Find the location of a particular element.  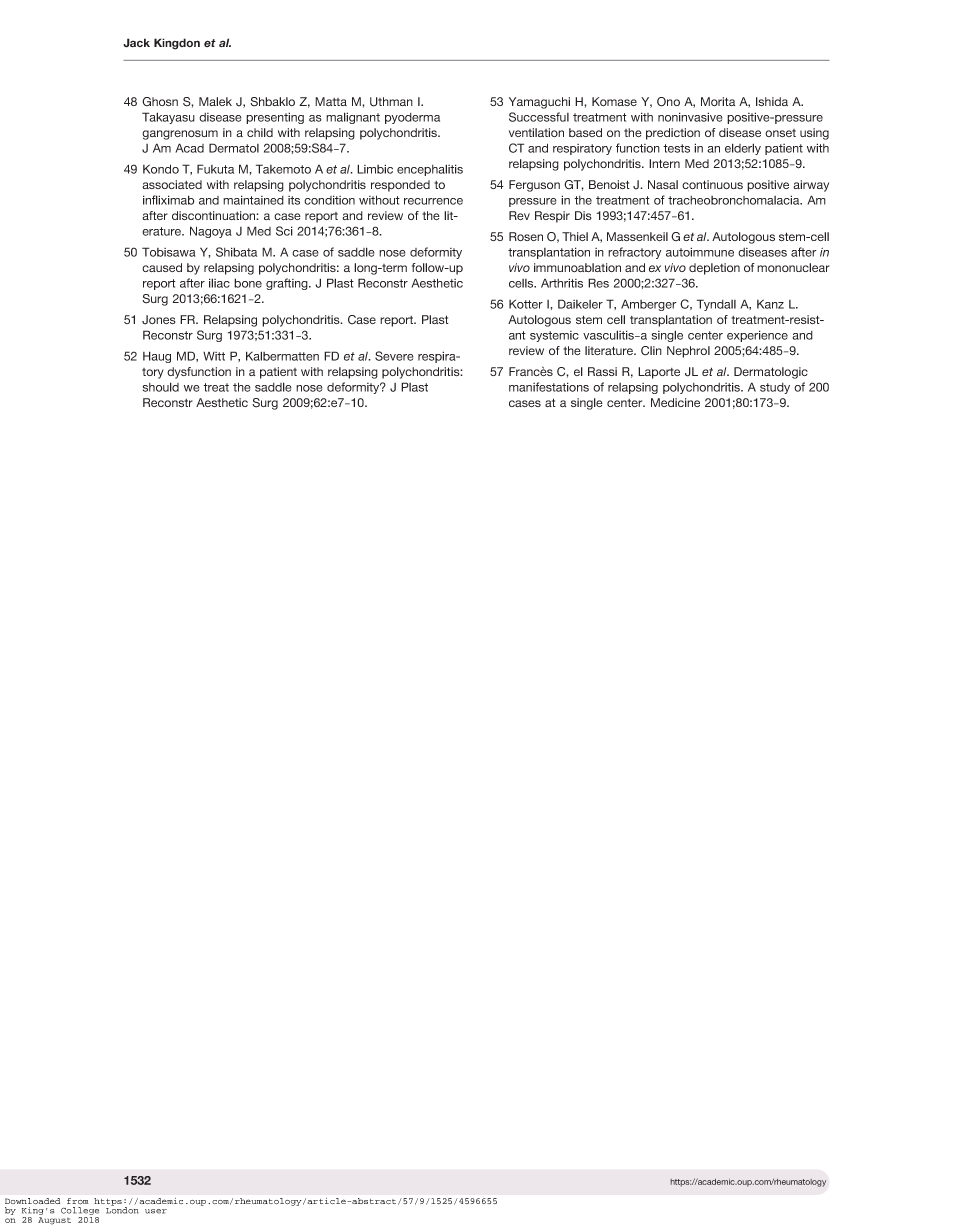

London is located at coordinates (122, 1209).
